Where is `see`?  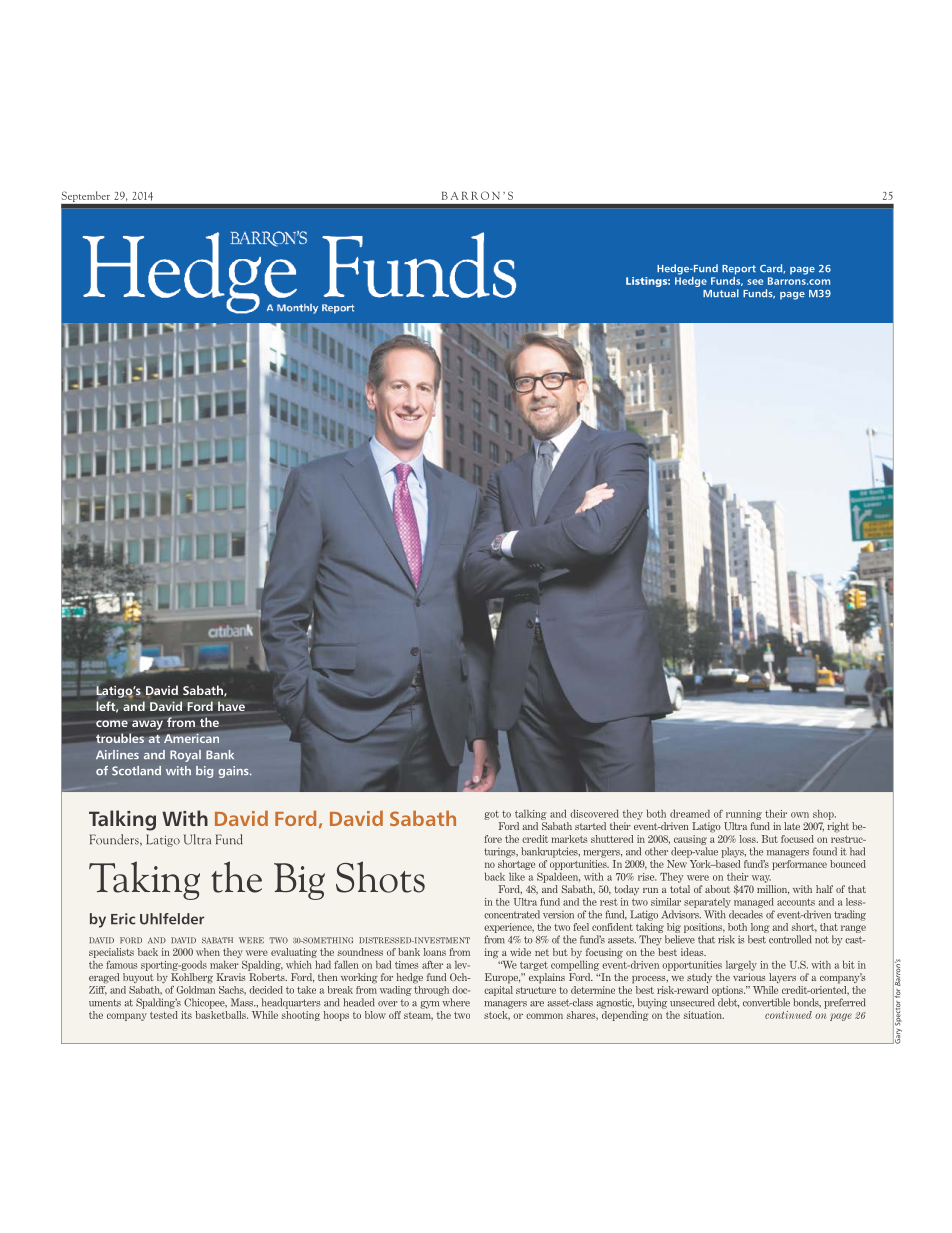 see is located at coordinates (755, 282).
